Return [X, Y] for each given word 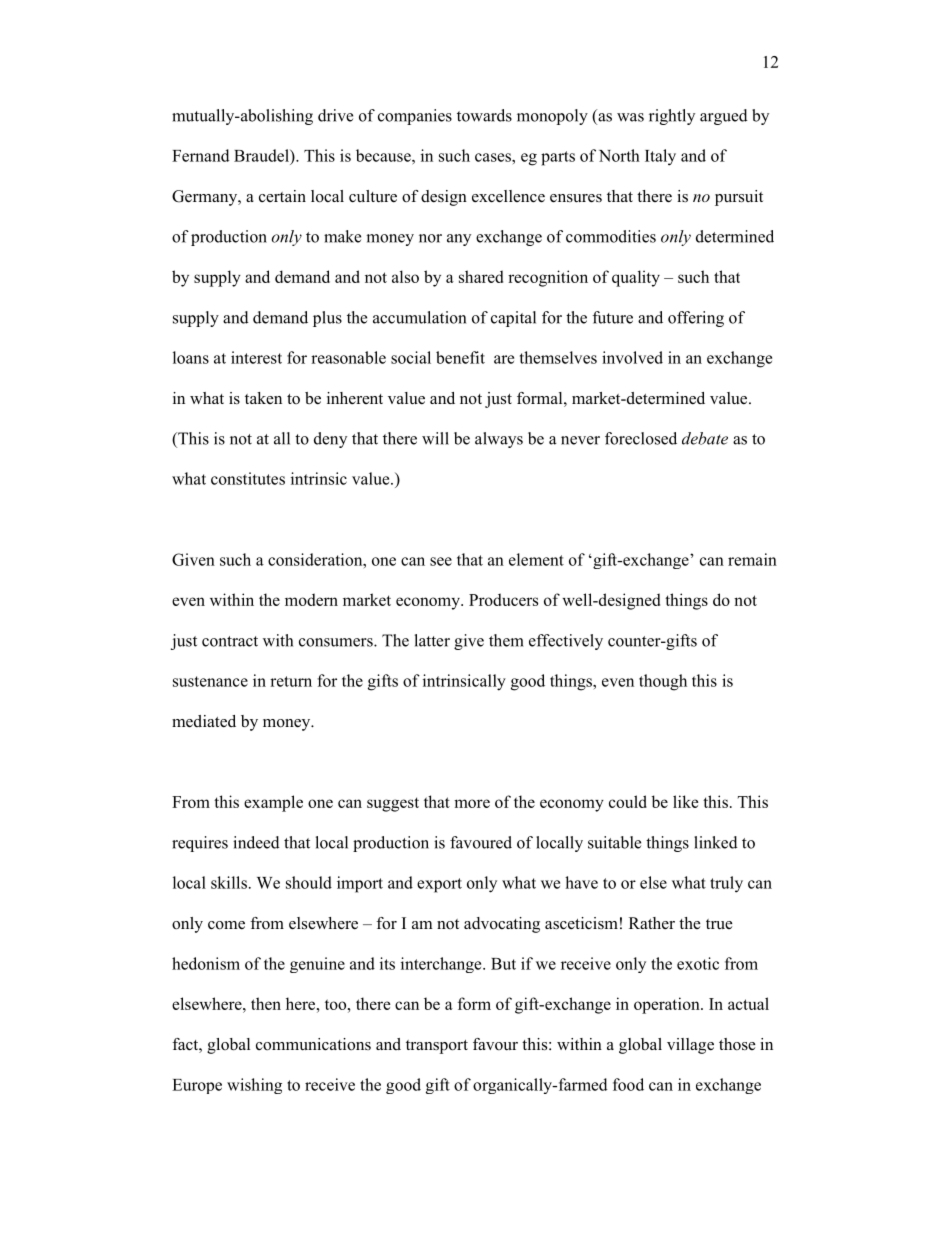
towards [484, 115]
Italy [660, 157]
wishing [254, 1086]
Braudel [262, 155]
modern [311, 599]
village [690, 1046]
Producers [503, 599]
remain [752, 559]
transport [437, 1047]
